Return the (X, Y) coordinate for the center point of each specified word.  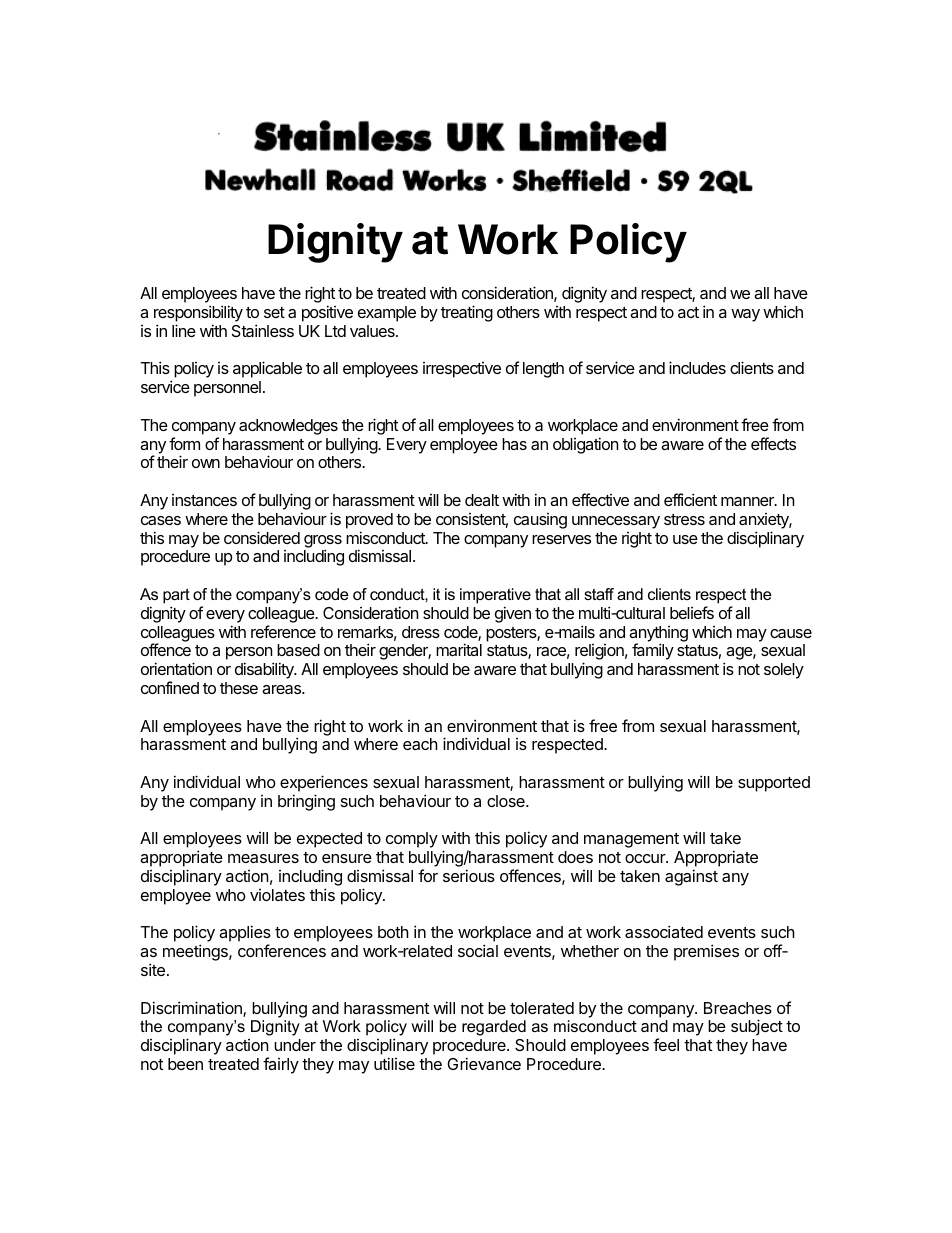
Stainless (263, 330)
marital (459, 649)
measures (263, 858)
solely (784, 671)
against (691, 877)
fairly (281, 1065)
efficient (690, 499)
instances (204, 500)
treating (467, 313)
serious (469, 875)
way (745, 315)
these (239, 688)
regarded (494, 1028)
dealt (482, 500)
